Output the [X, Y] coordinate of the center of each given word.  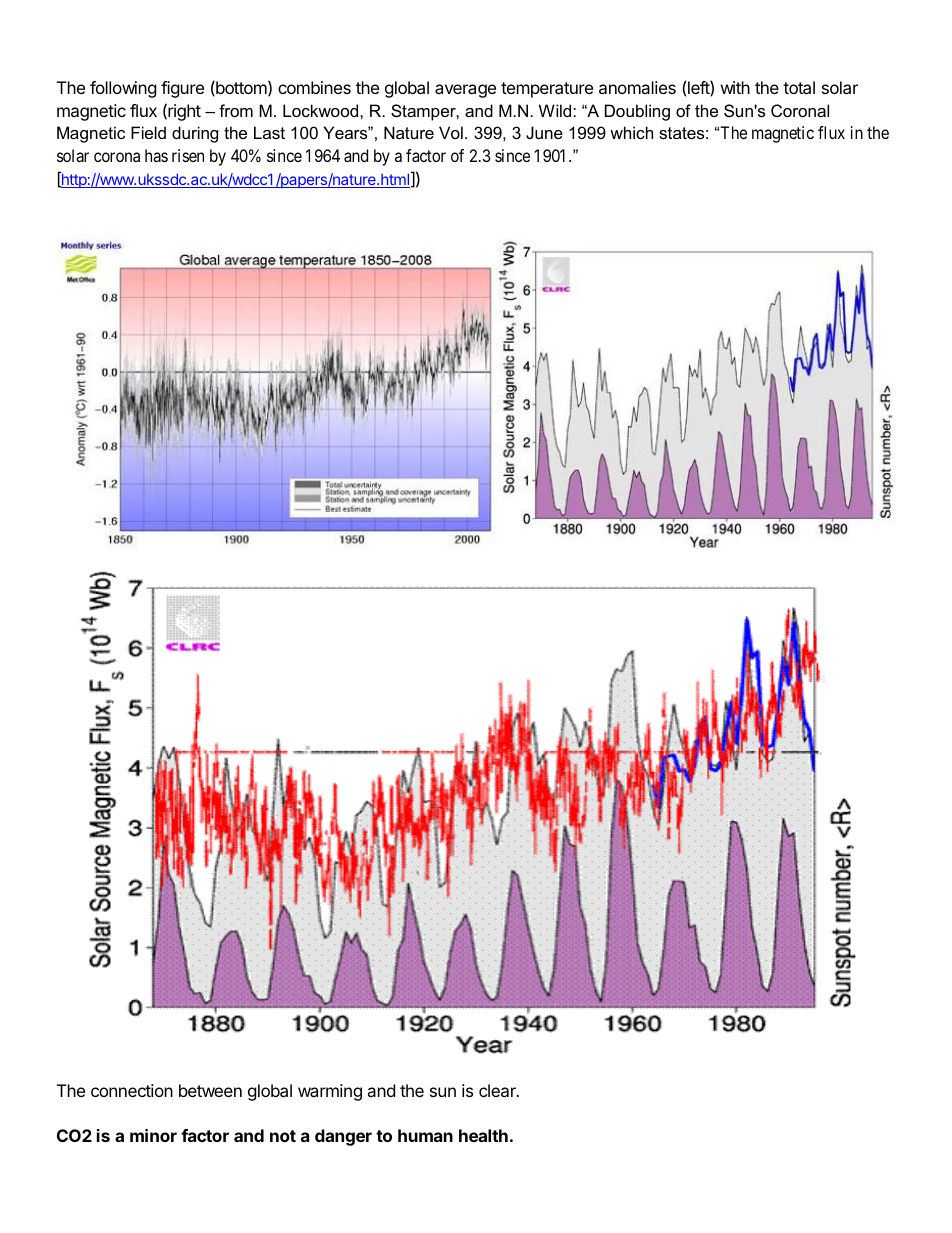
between [210, 1090]
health [483, 1135]
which [631, 132]
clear [498, 1090]
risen [188, 155]
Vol [451, 132]
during [195, 134]
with [735, 87]
